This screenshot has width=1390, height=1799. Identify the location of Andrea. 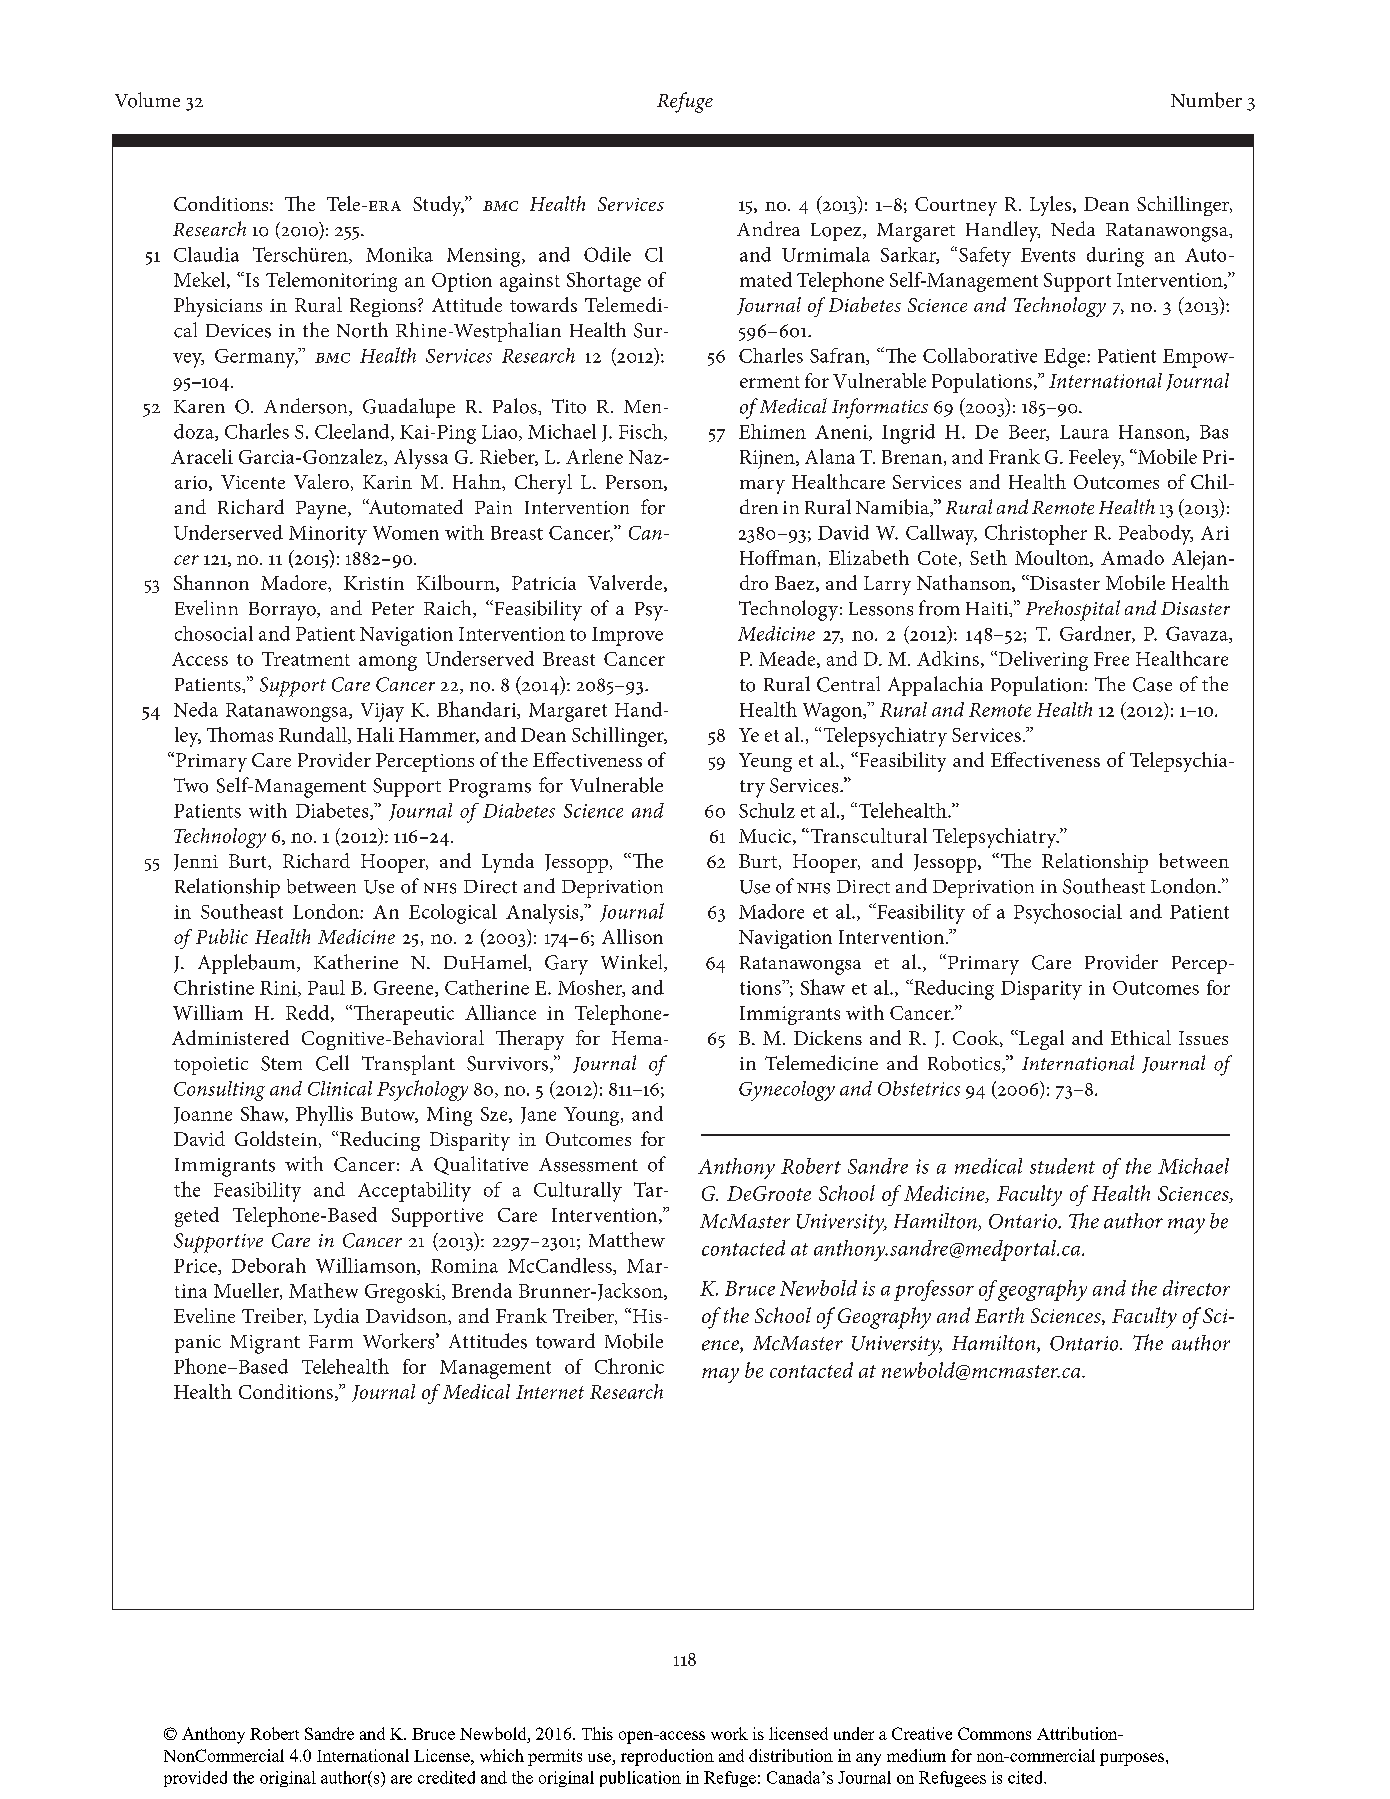
(768, 228).
